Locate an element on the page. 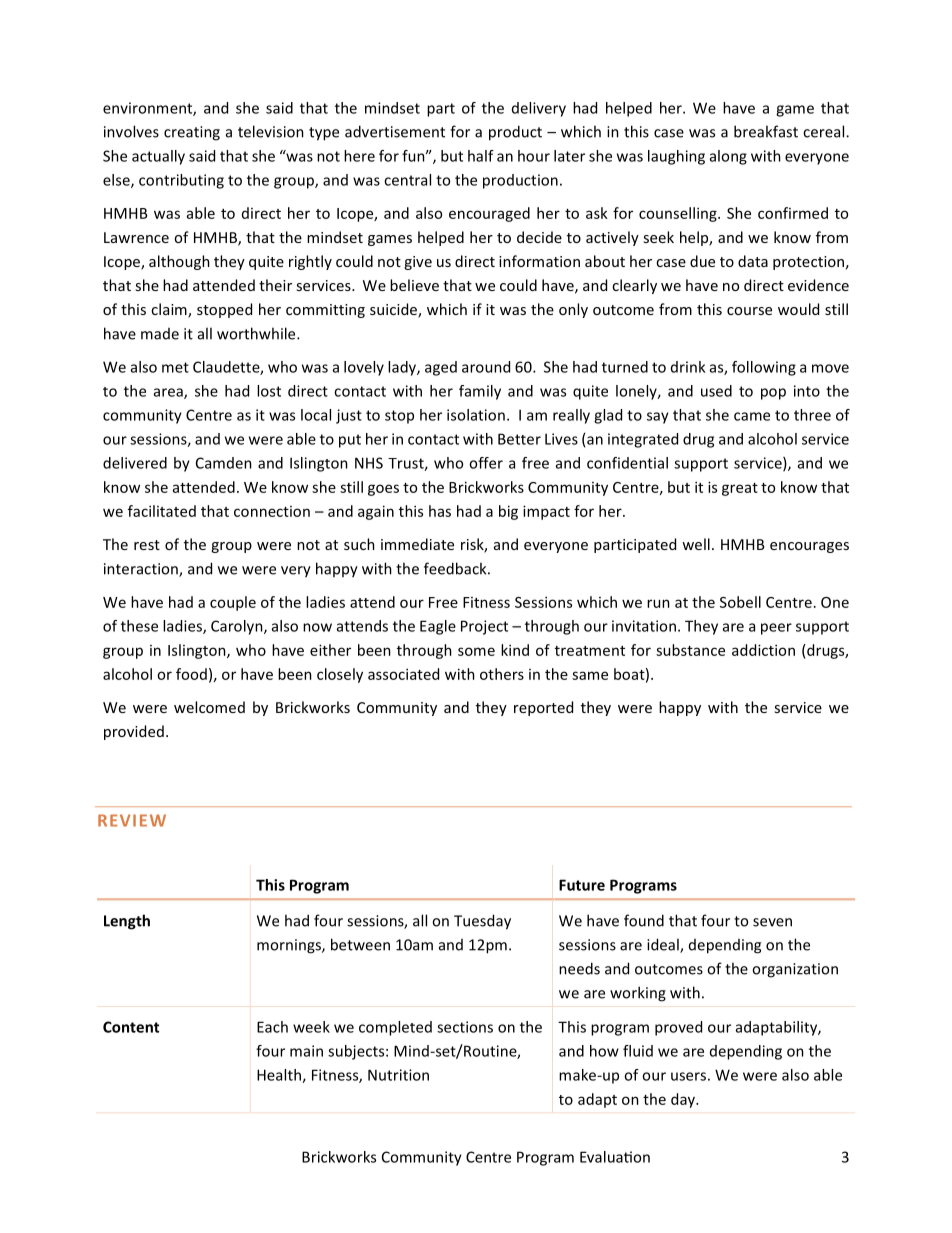 Image resolution: width=952 pixels, height=1233 pixels. seven is located at coordinates (772, 922).
